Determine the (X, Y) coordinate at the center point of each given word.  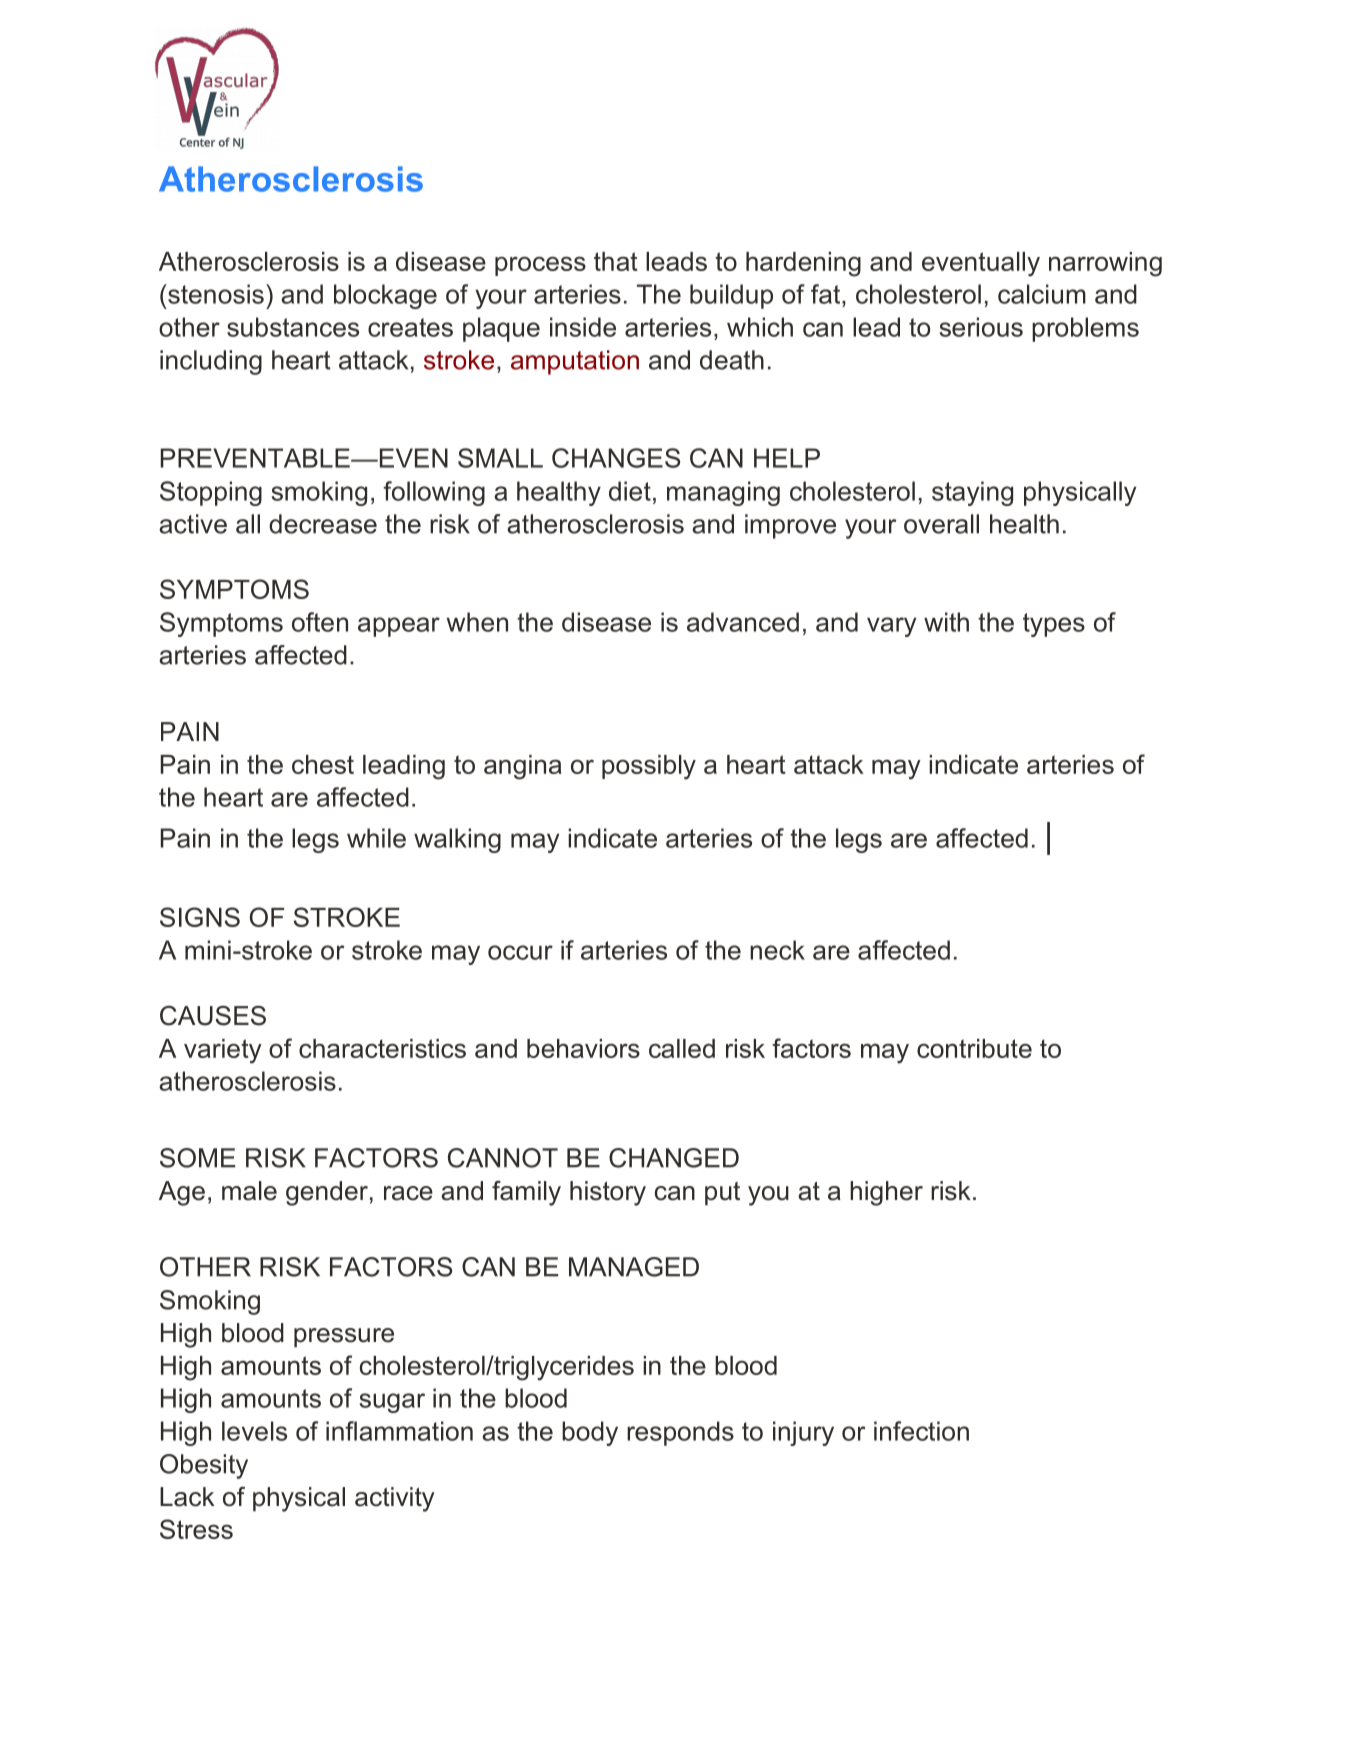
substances (293, 327)
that (616, 261)
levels (254, 1431)
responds (680, 1433)
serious (981, 327)
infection (921, 1431)
